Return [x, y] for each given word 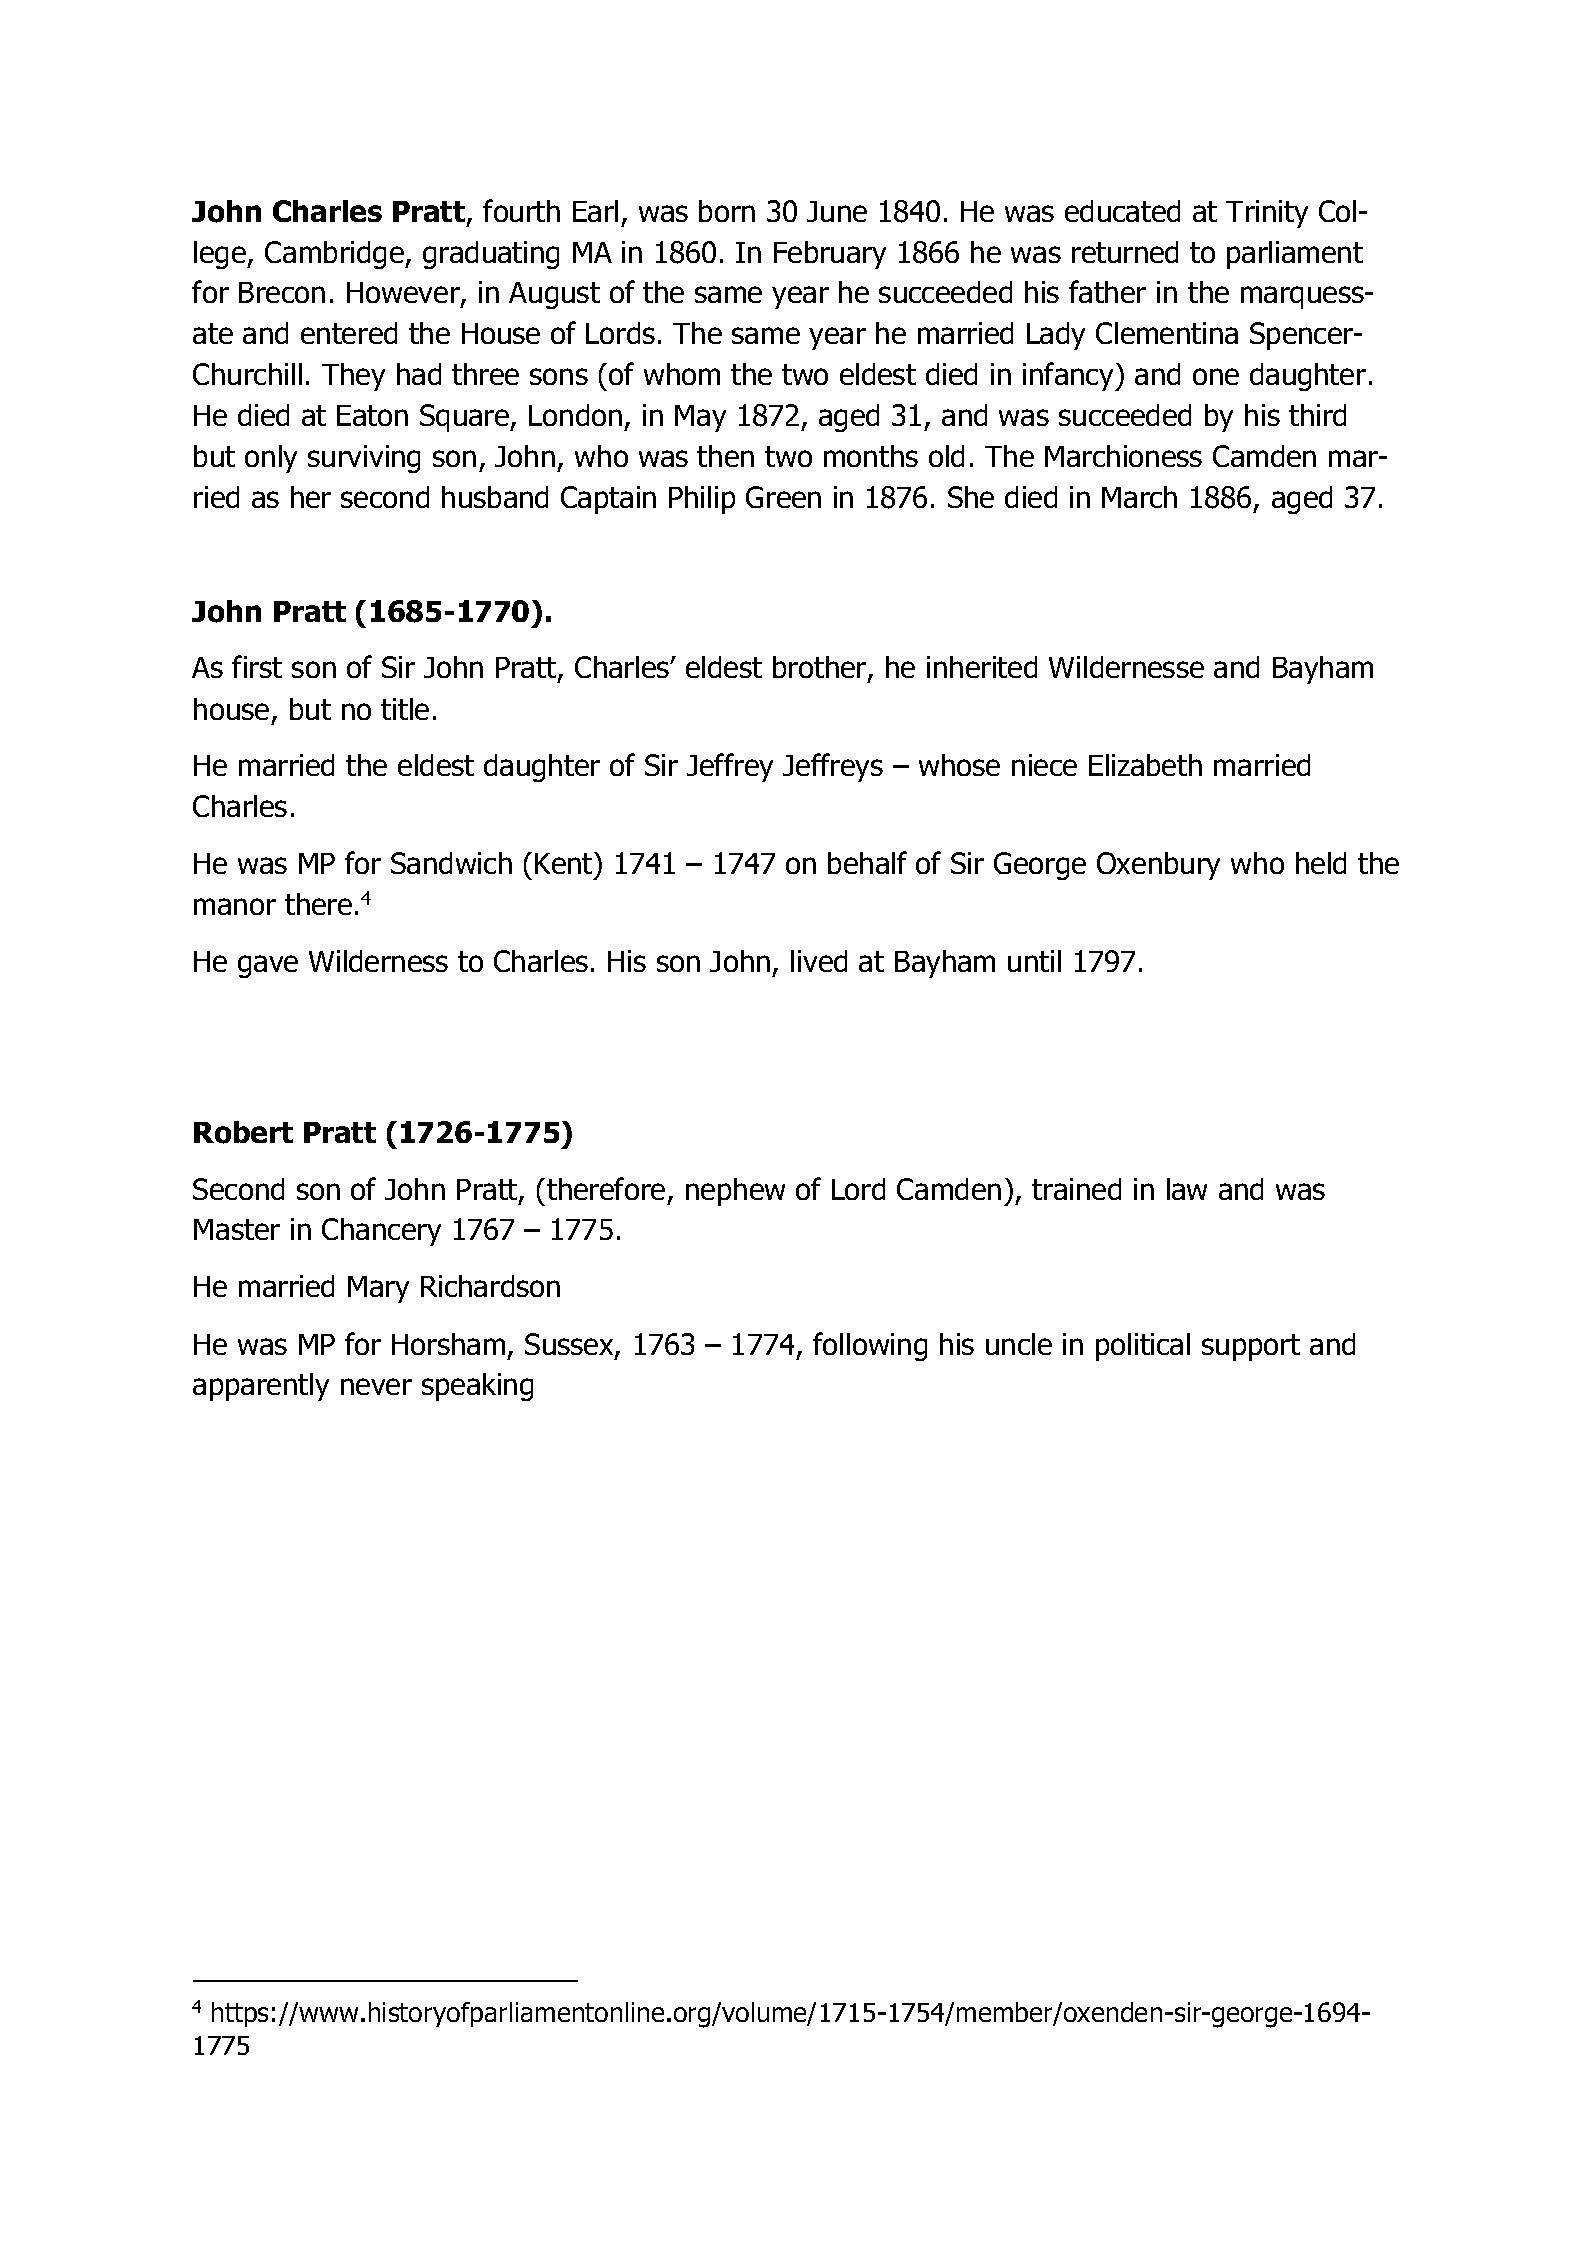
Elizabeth [1145, 765]
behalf [867, 862]
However [404, 294]
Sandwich [451, 863]
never [376, 1386]
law [1187, 1189]
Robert [243, 1132]
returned [1125, 252]
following [870, 1346]
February [830, 255]
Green [783, 497]
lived [819, 961]
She [971, 497]
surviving [364, 459]
